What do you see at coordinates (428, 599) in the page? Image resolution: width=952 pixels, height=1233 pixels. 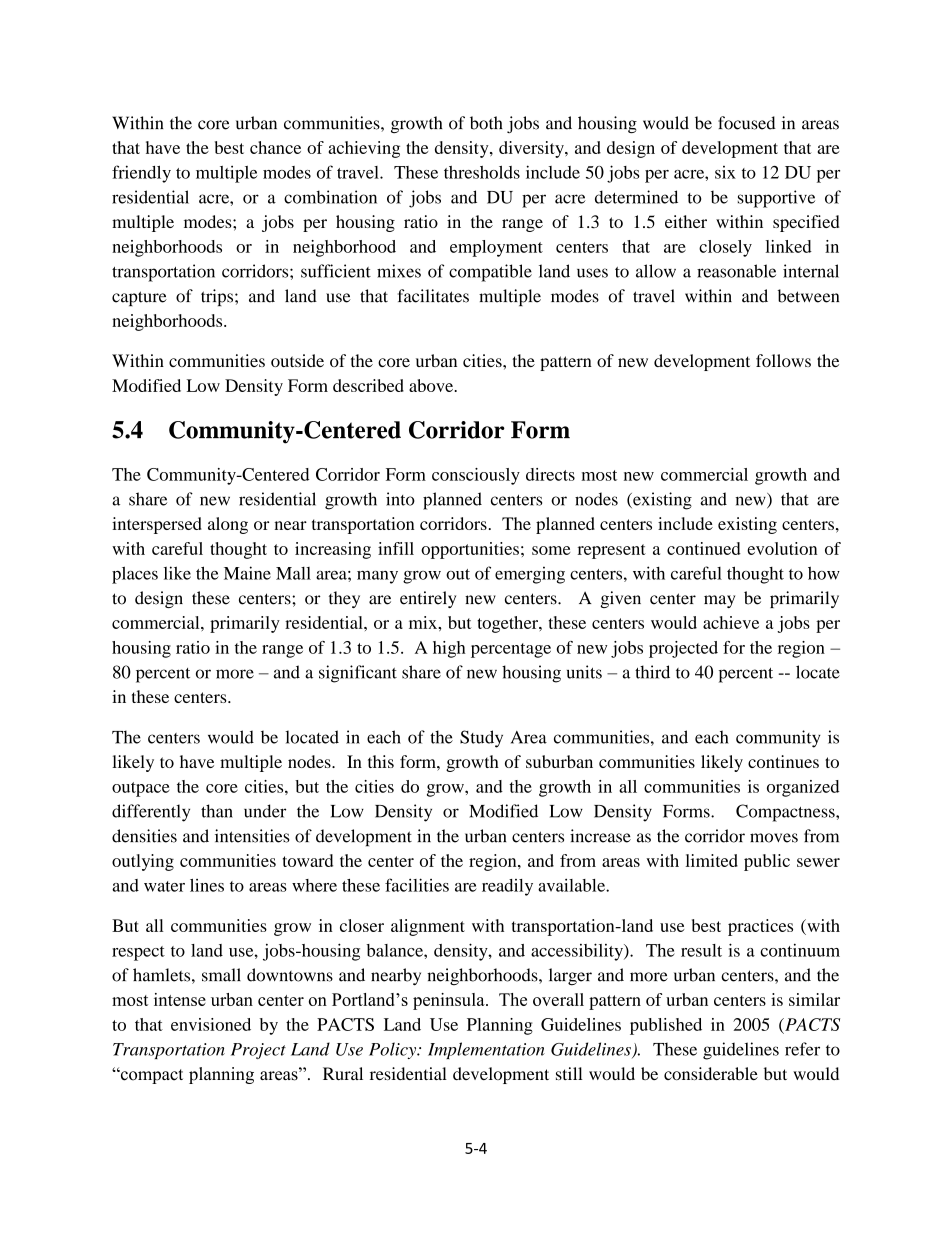 I see `entirely` at bounding box center [428, 599].
